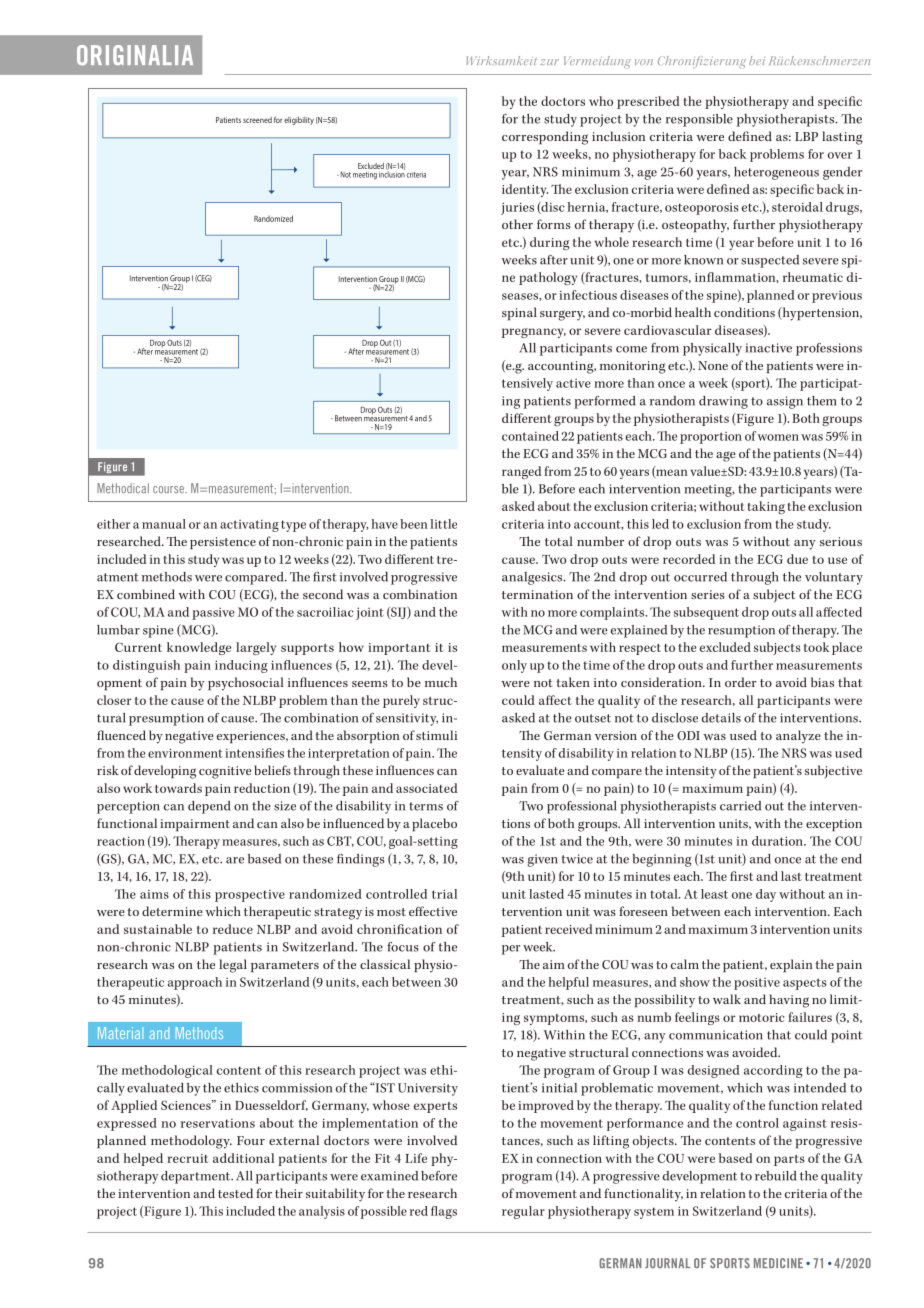 This screenshot has height=1308, width=924. Describe the element at coordinates (444, 1212) in the screenshot. I see `flags` at that location.
